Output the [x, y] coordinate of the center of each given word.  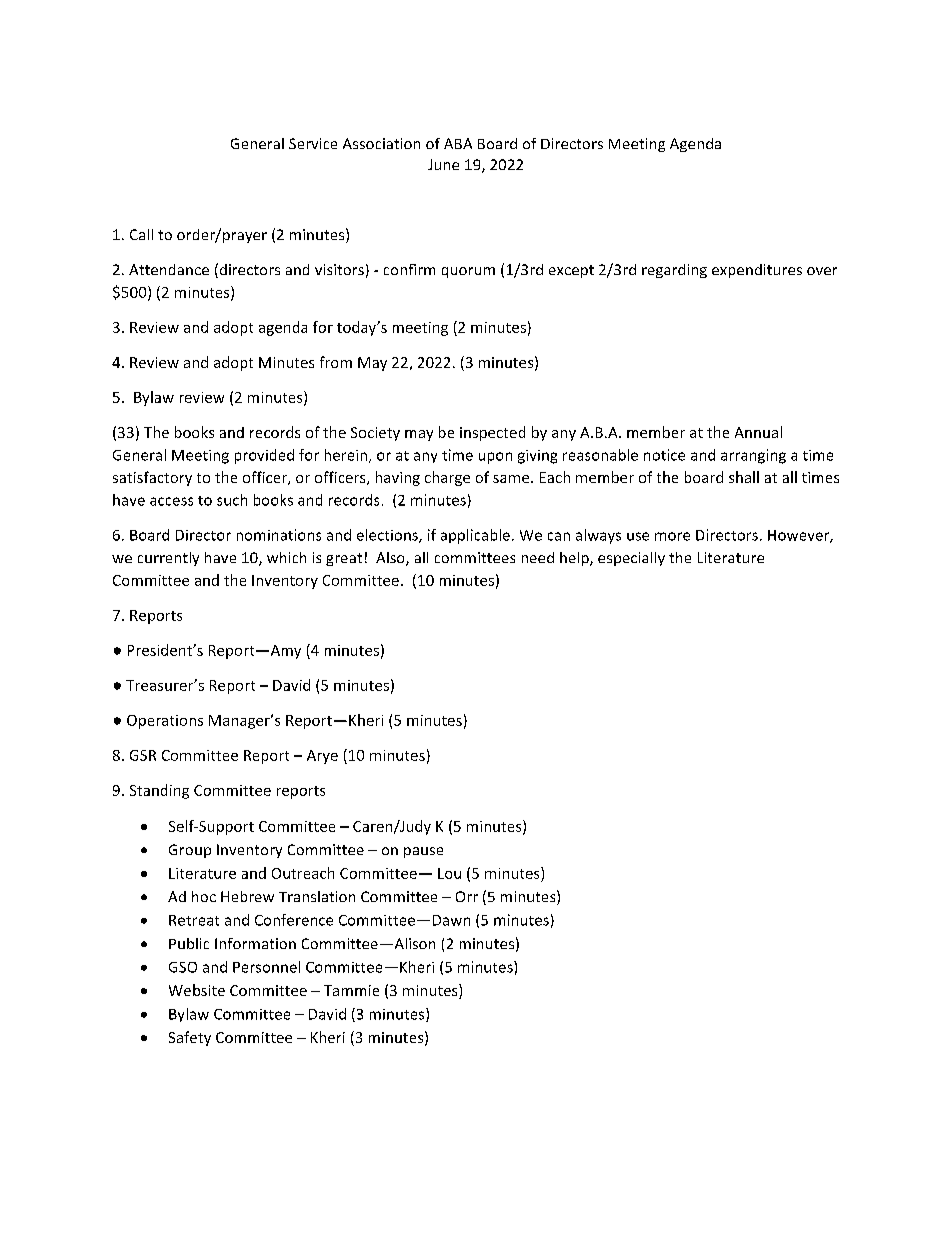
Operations [165, 722]
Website [197, 990]
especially [631, 559]
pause [423, 852]
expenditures [757, 271]
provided [264, 456]
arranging [753, 456]
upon [495, 458]
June [443, 164]
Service [313, 143]
